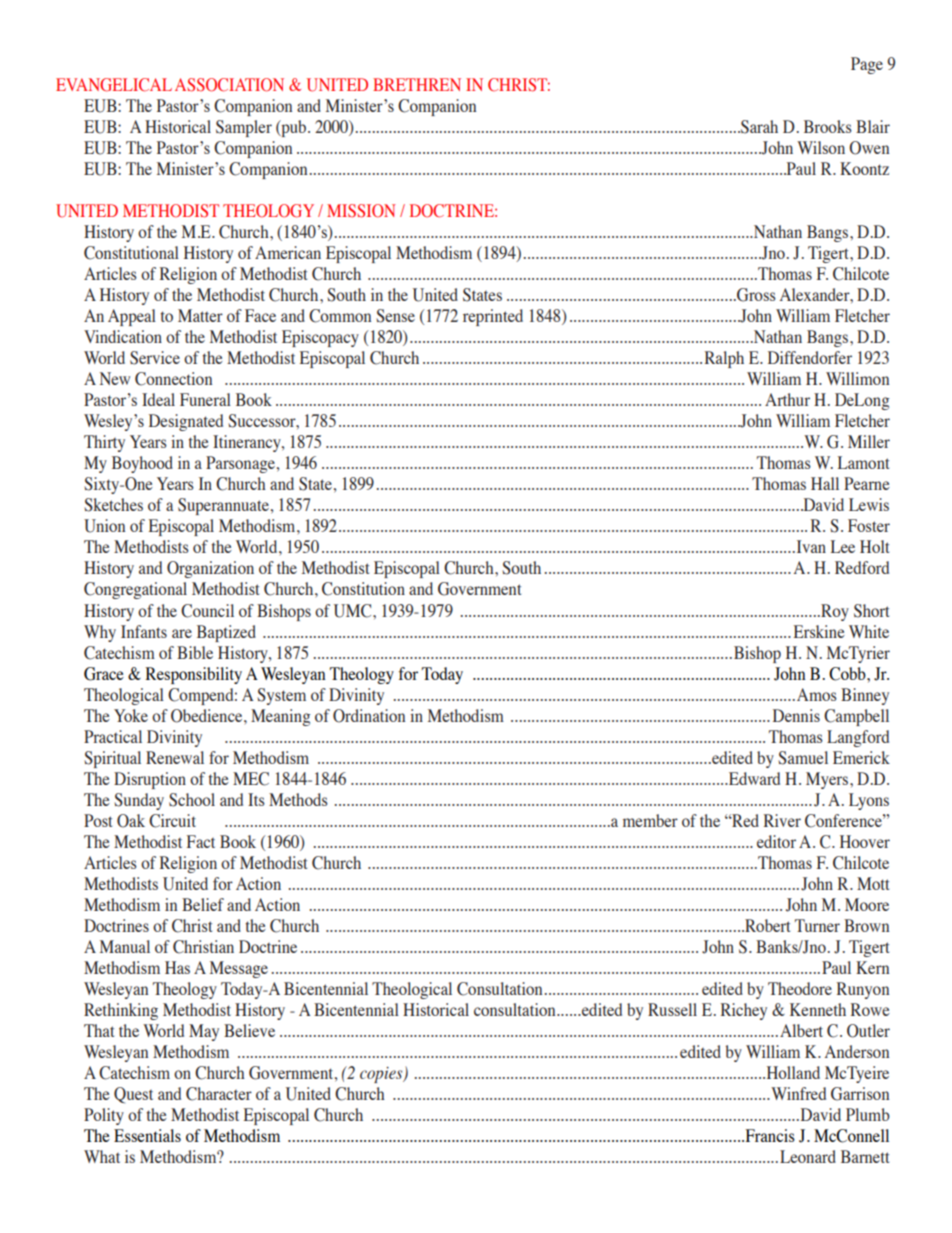  What do you see at coordinates (787, 399) in the document?
I see `Arthur` at bounding box center [787, 399].
